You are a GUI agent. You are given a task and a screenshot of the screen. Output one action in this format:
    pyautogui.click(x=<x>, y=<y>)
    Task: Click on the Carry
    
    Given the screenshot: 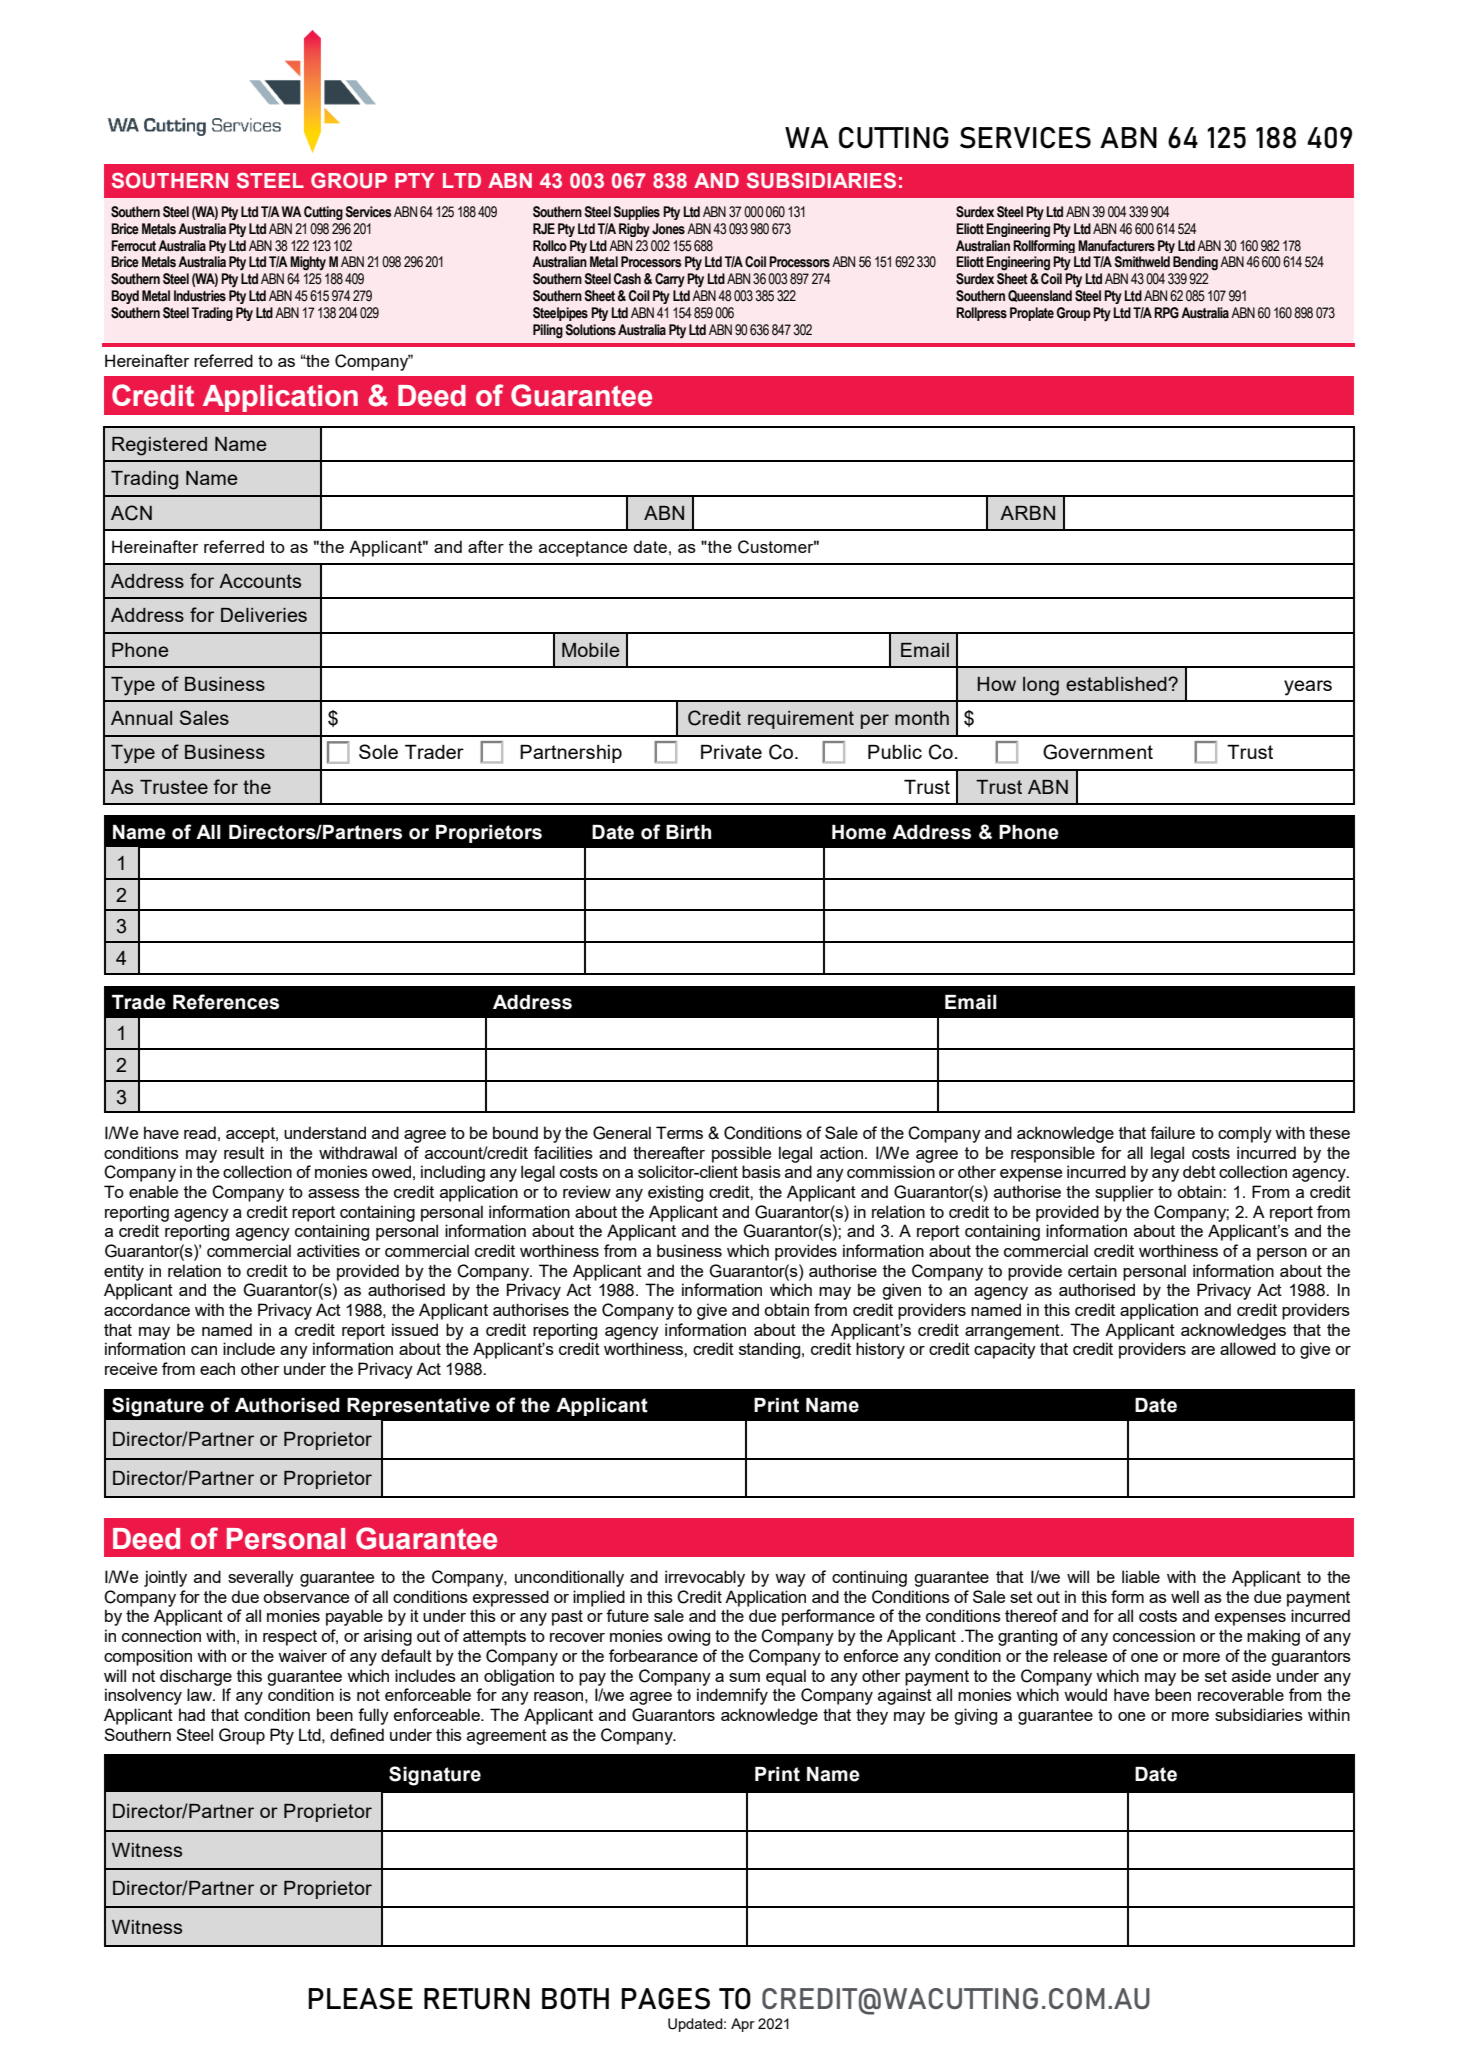 What is the action you would take?
    pyautogui.click(x=670, y=280)
